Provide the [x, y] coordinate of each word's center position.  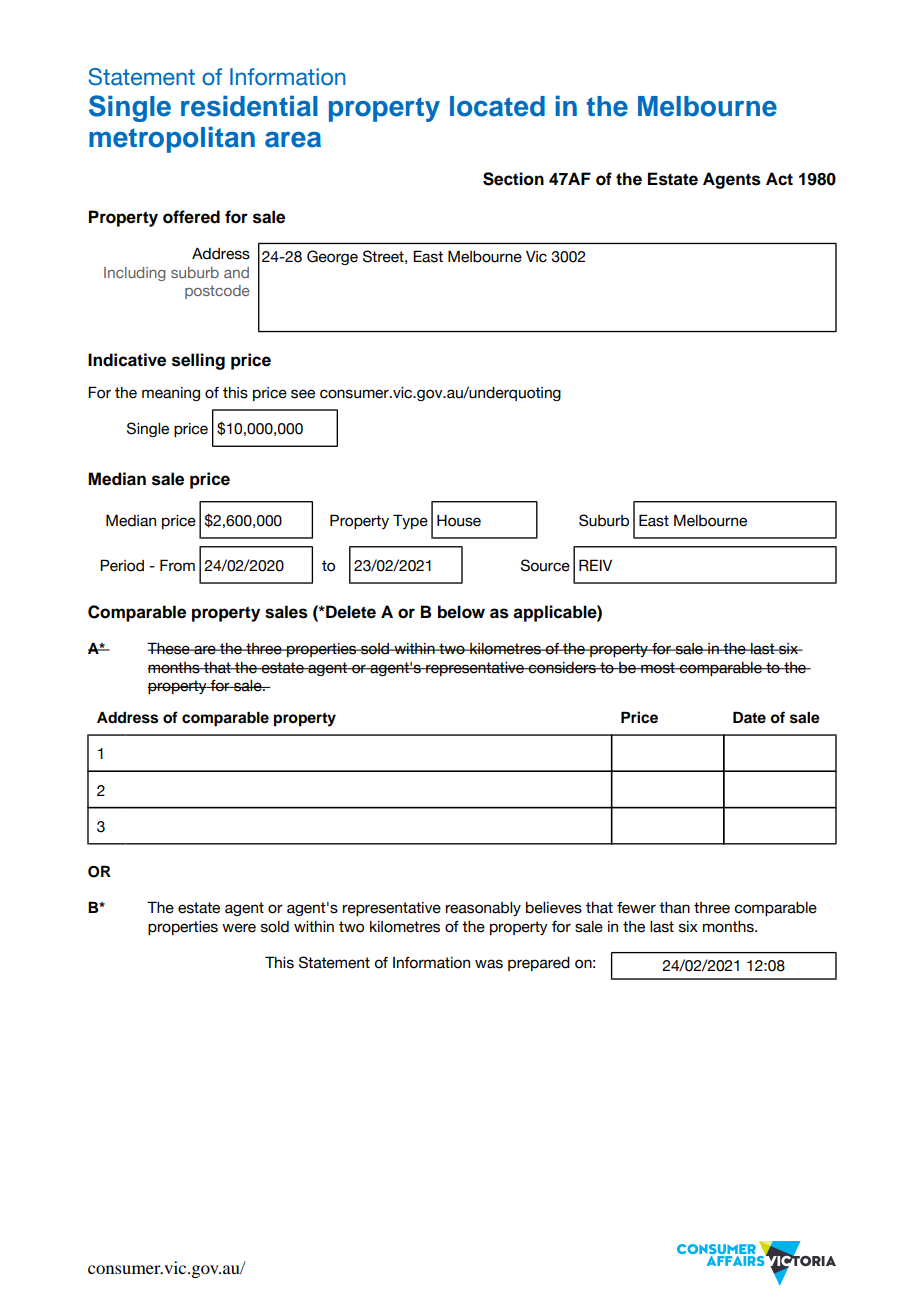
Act [779, 179]
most [658, 668]
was [489, 964]
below [461, 612]
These [169, 648]
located [497, 106]
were [239, 928]
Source [545, 565]
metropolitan [172, 139]
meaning [171, 394]
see [303, 394]
